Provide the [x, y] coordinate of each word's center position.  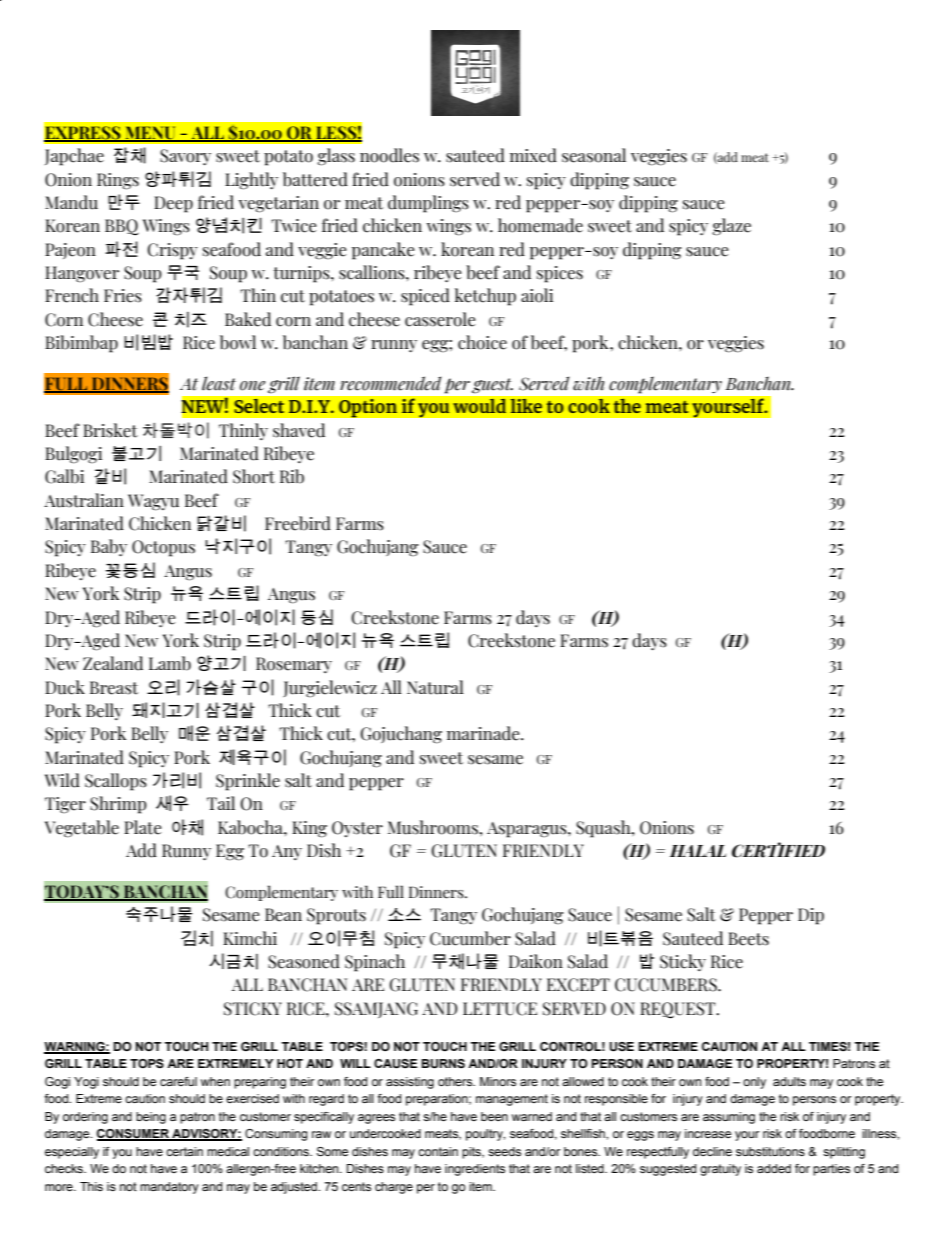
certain [184, 1151]
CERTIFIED [778, 850]
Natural [435, 687]
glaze [731, 227]
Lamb [170, 663]
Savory [185, 157]
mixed [533, 155]
